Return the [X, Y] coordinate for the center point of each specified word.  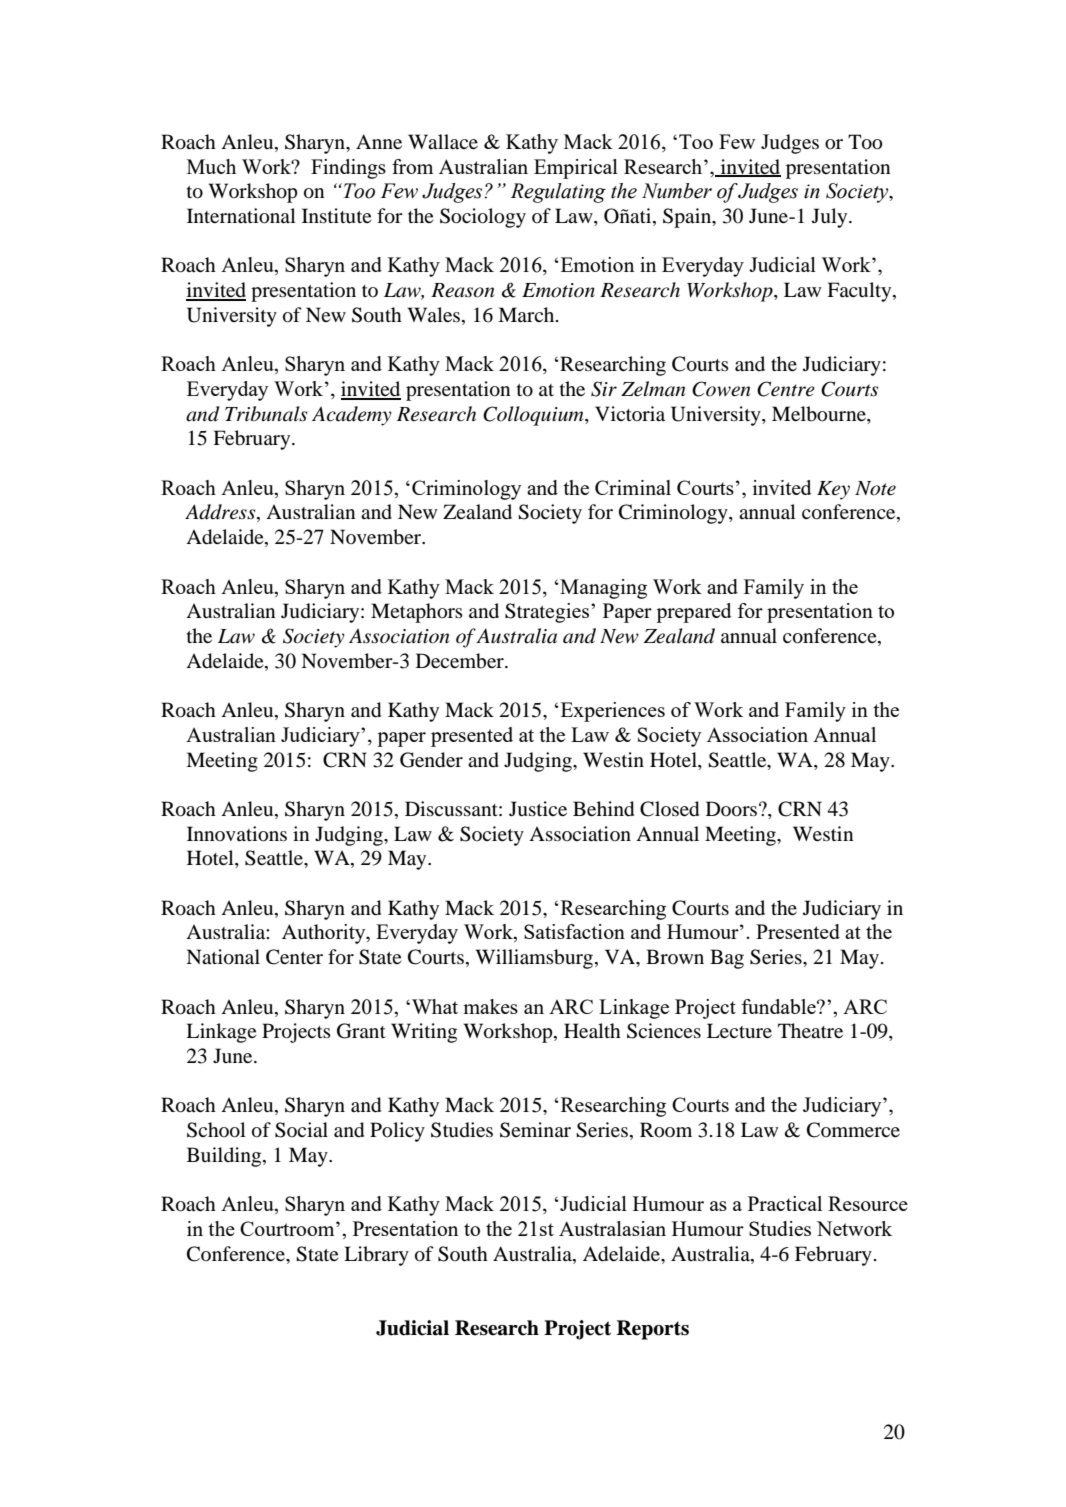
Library [376, 1256]
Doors [731, 809]
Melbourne [820, 414]
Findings [348, 169]
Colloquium [534, 416]
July [831, 218]
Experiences [611, 712]
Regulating [558, 193]
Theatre [810, 1030]
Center [294, 957]
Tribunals [266, 414]
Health [592, 1030]
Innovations [237, 834]
